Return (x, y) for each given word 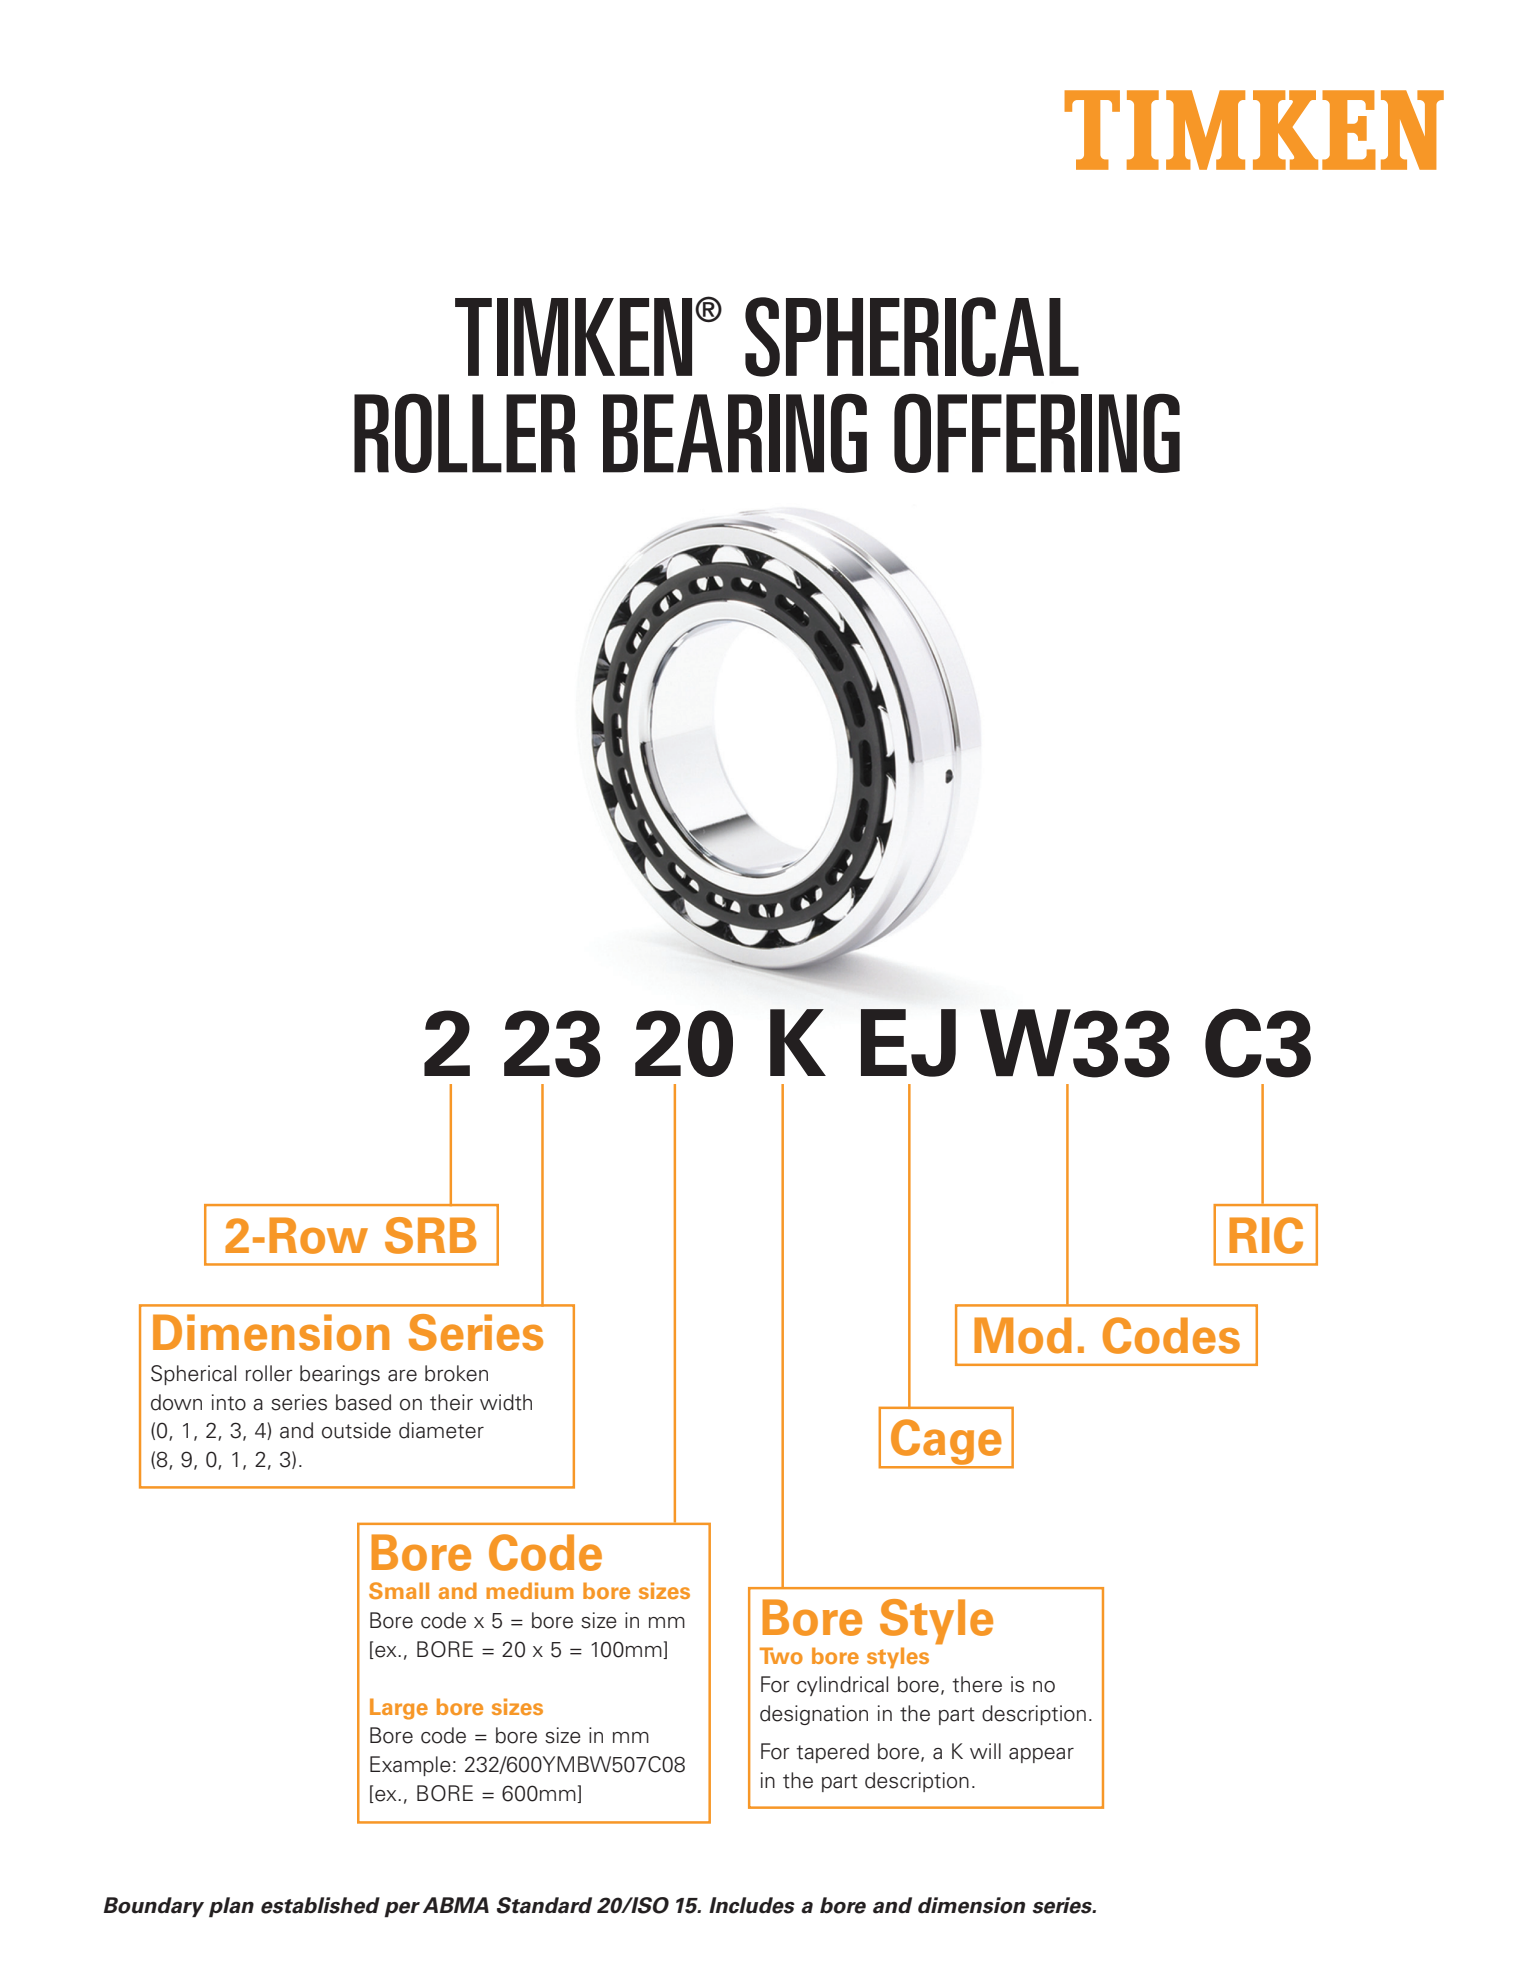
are (402, 1376)
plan (231, 1907)
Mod (1023, 1335)
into (229, 1402)
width (506, 1402)
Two (781, 1655)
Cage (946, 1443)
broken (456, 1373)
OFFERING (1037, 433)
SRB (431, 1235)
